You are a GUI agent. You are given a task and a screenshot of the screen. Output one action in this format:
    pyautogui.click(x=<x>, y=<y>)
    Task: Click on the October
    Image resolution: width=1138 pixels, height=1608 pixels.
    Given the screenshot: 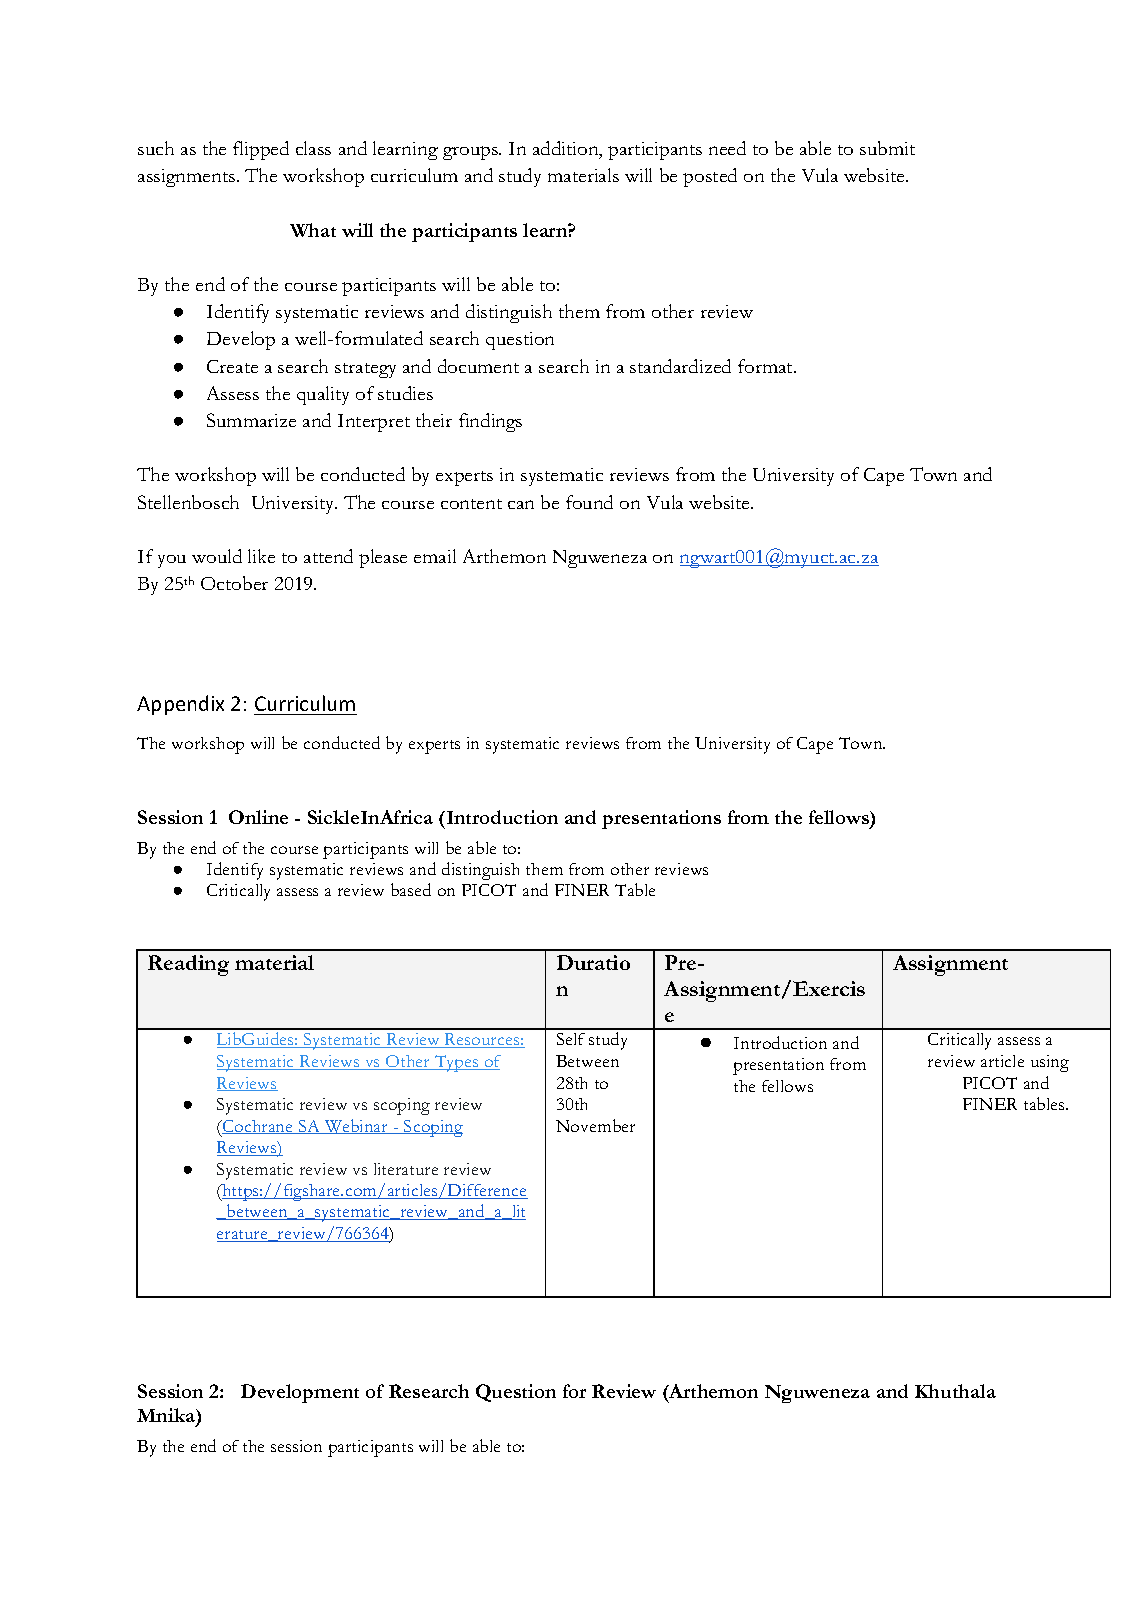 What is the action you would take?
    pyautogui.click(x=234, y=583)
